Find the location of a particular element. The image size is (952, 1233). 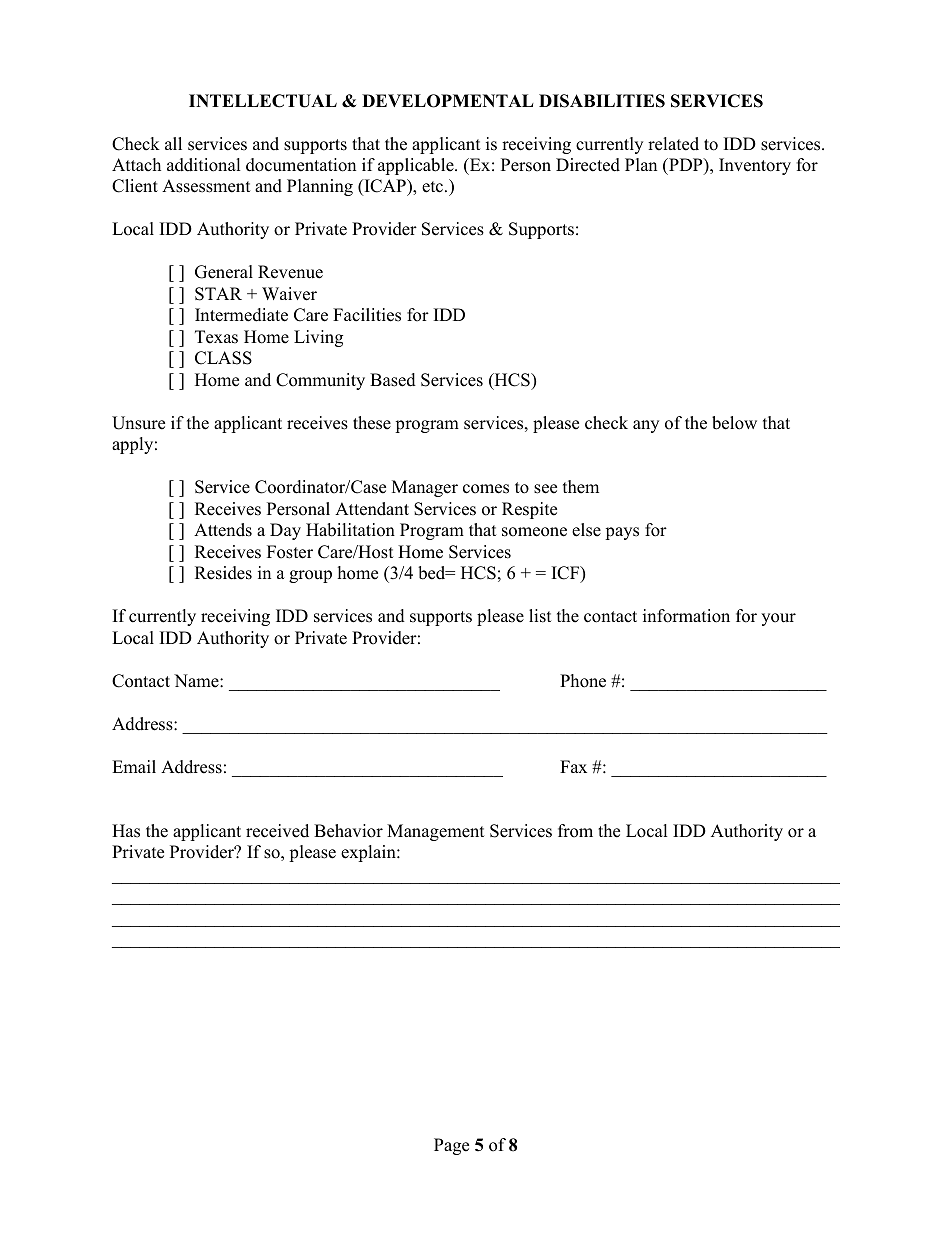

Manager is located at coordinates (425, 488).
